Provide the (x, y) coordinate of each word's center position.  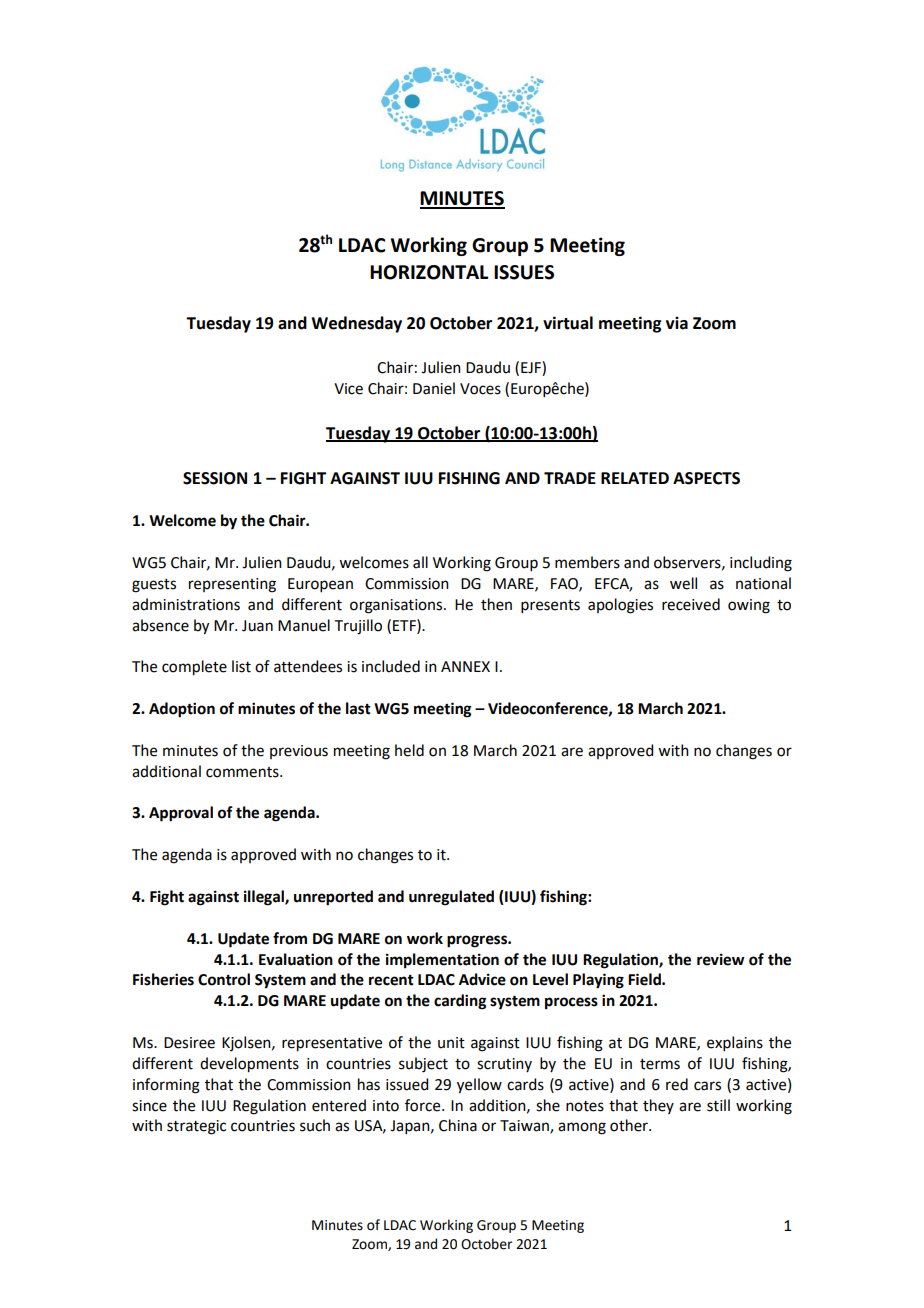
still (718, 1105)
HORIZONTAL (429, 272)
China (458, 1125)
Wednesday (356, 324)
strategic (196, 1127)
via (677, 323)
